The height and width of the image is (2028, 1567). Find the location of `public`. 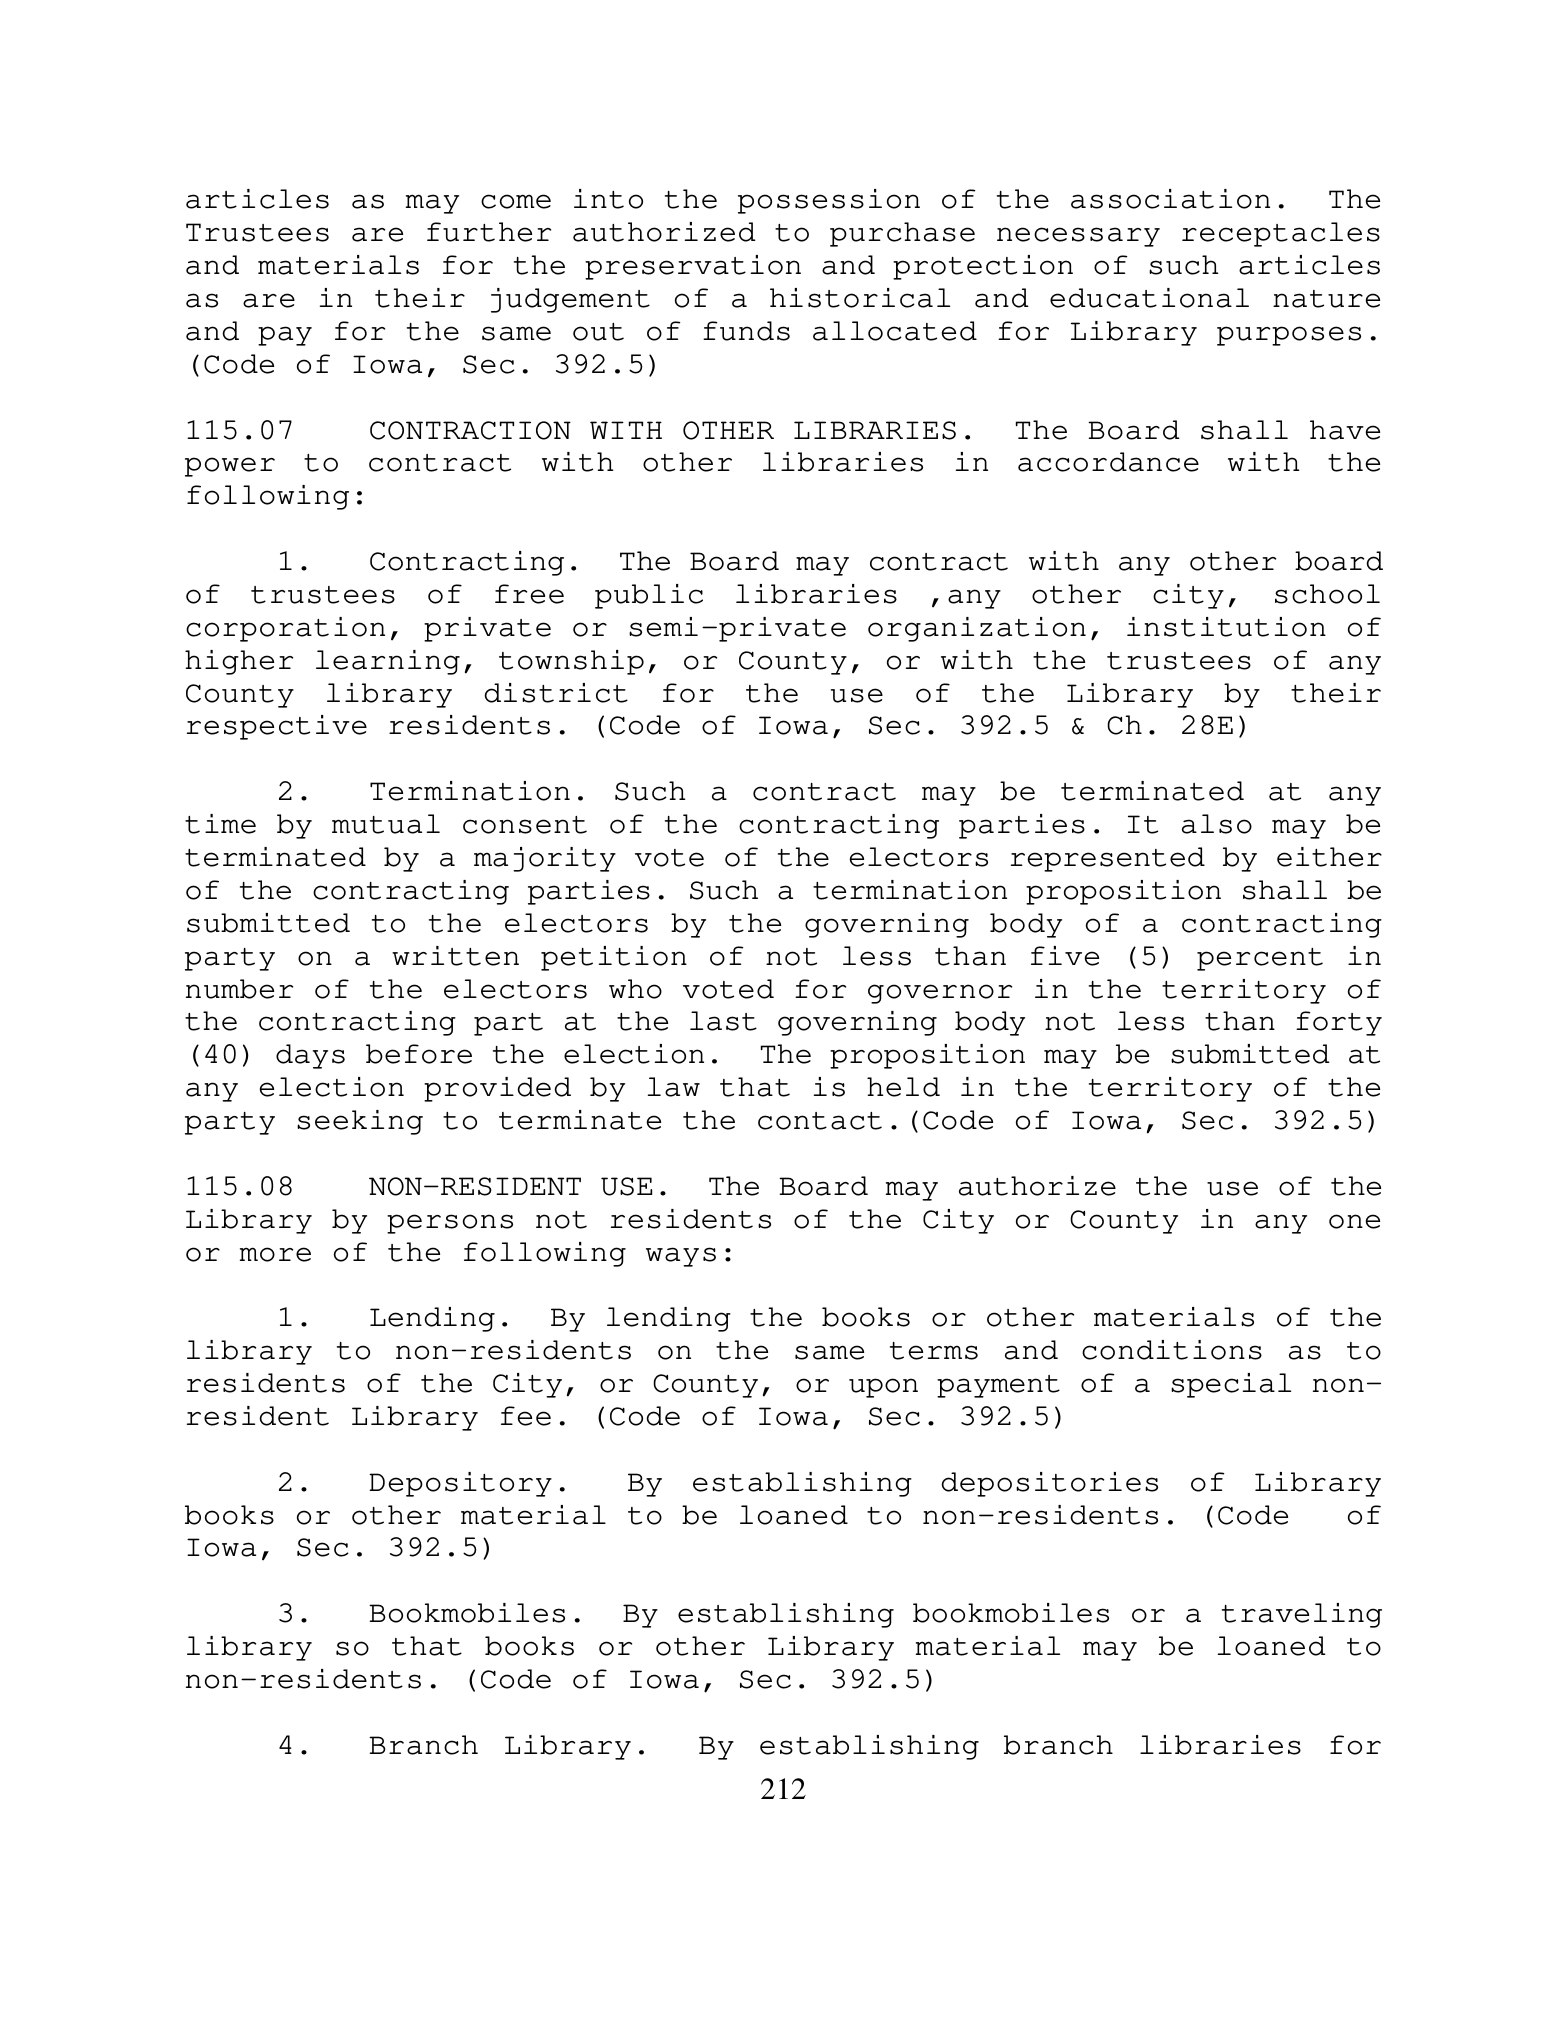

public is located at coordinates (649, 596).
